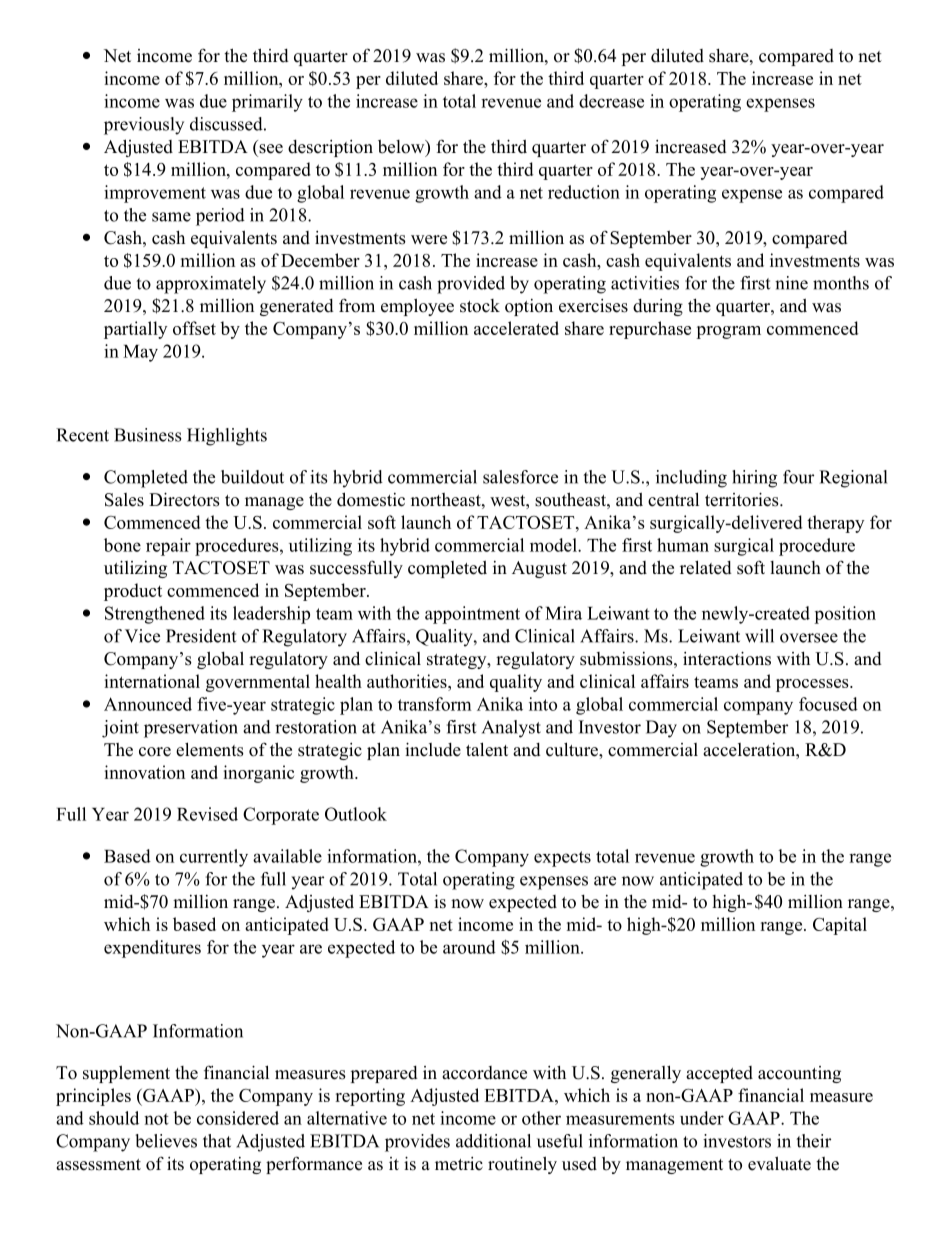 This screenshot has height=1233, width=952. I want to click on previously, so click(144, 126).
